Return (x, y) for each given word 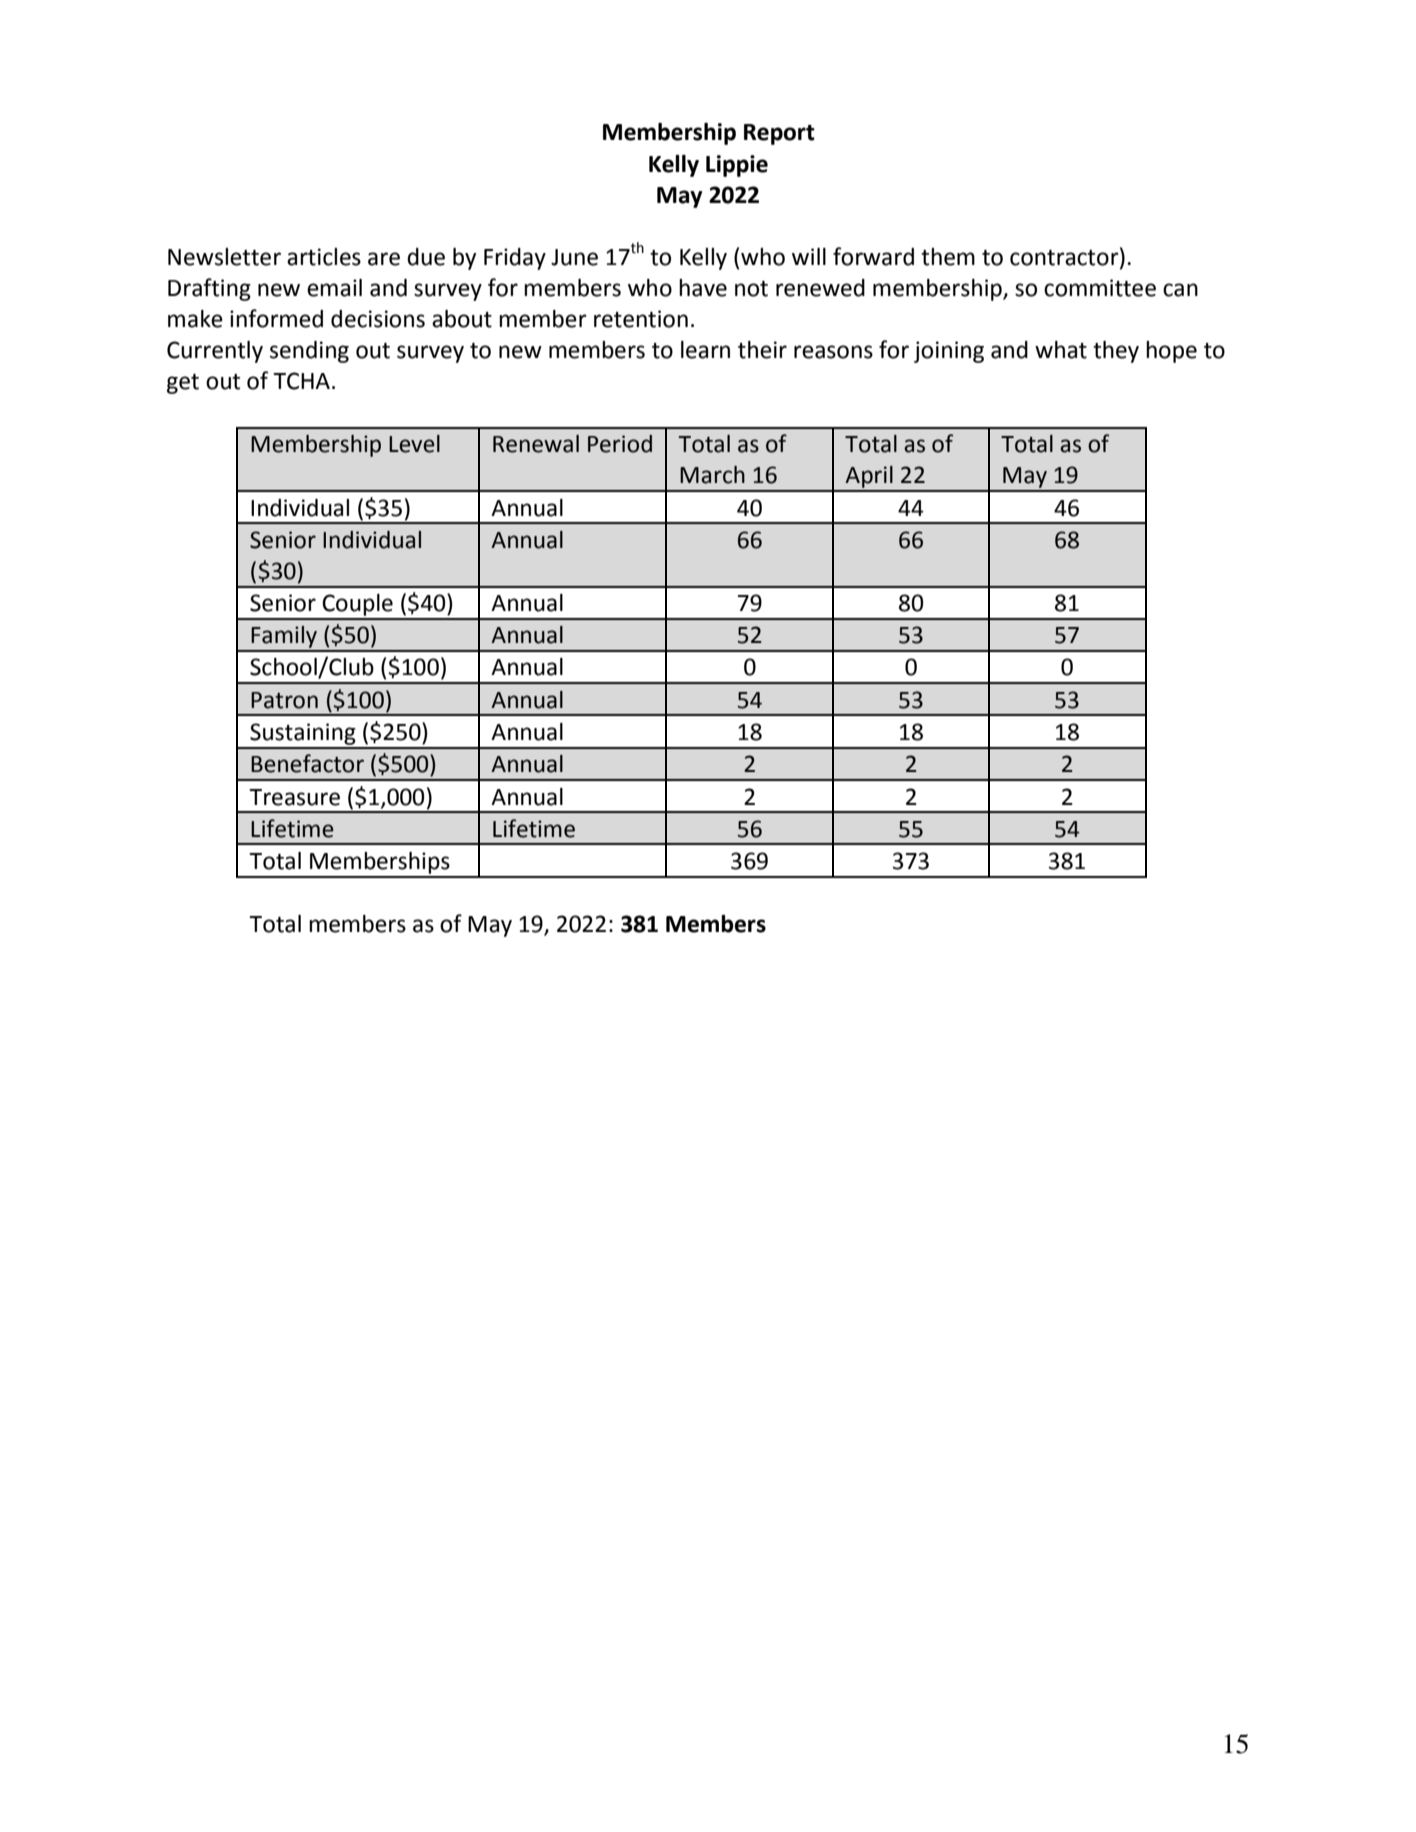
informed (276, 318)
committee (1100, 288)
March (712, 475)
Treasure (294, 797)
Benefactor (307, 763)
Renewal (536, 444)
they (1116, 352)
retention (641, 319)
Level (414, 444)
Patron (284, 700)
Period (620, 444)
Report (779, 134)
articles (324, 257)
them (948, 257)
